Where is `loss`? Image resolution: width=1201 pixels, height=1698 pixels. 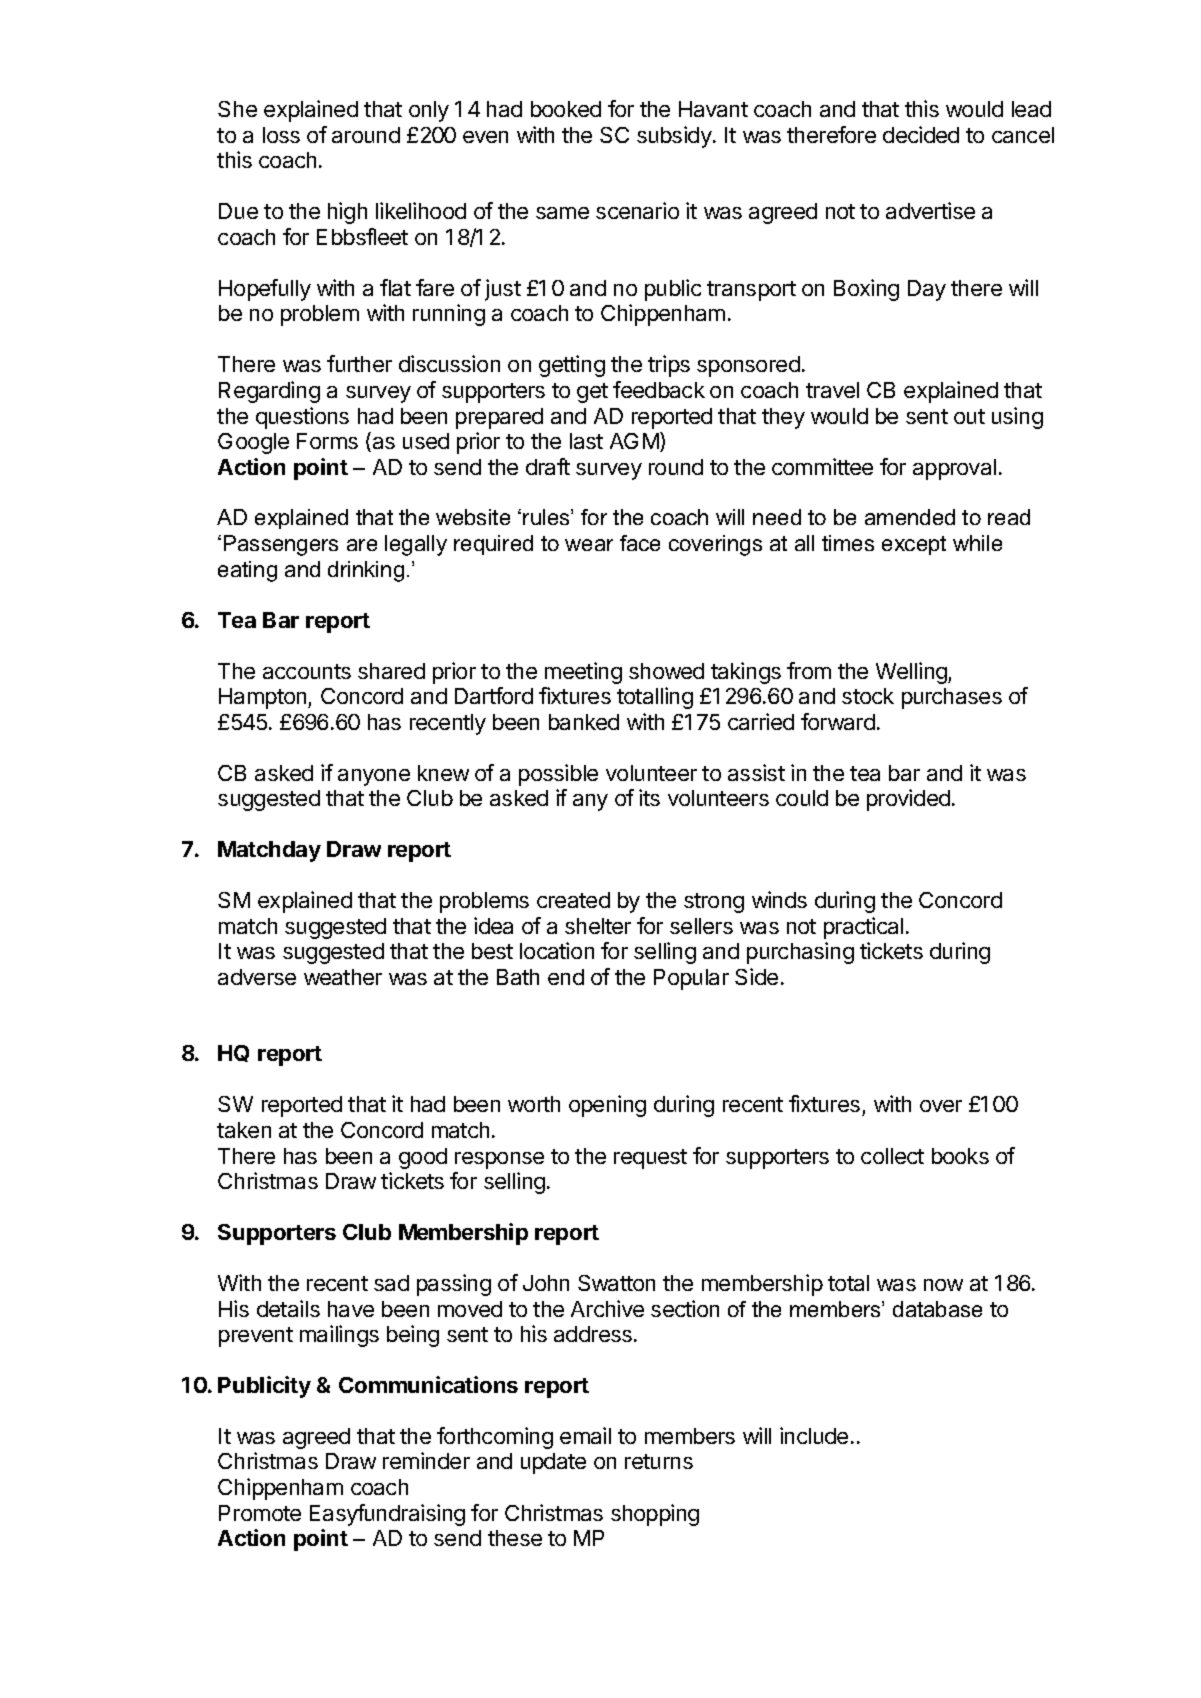 loss is located at coordinates (281, 135).
